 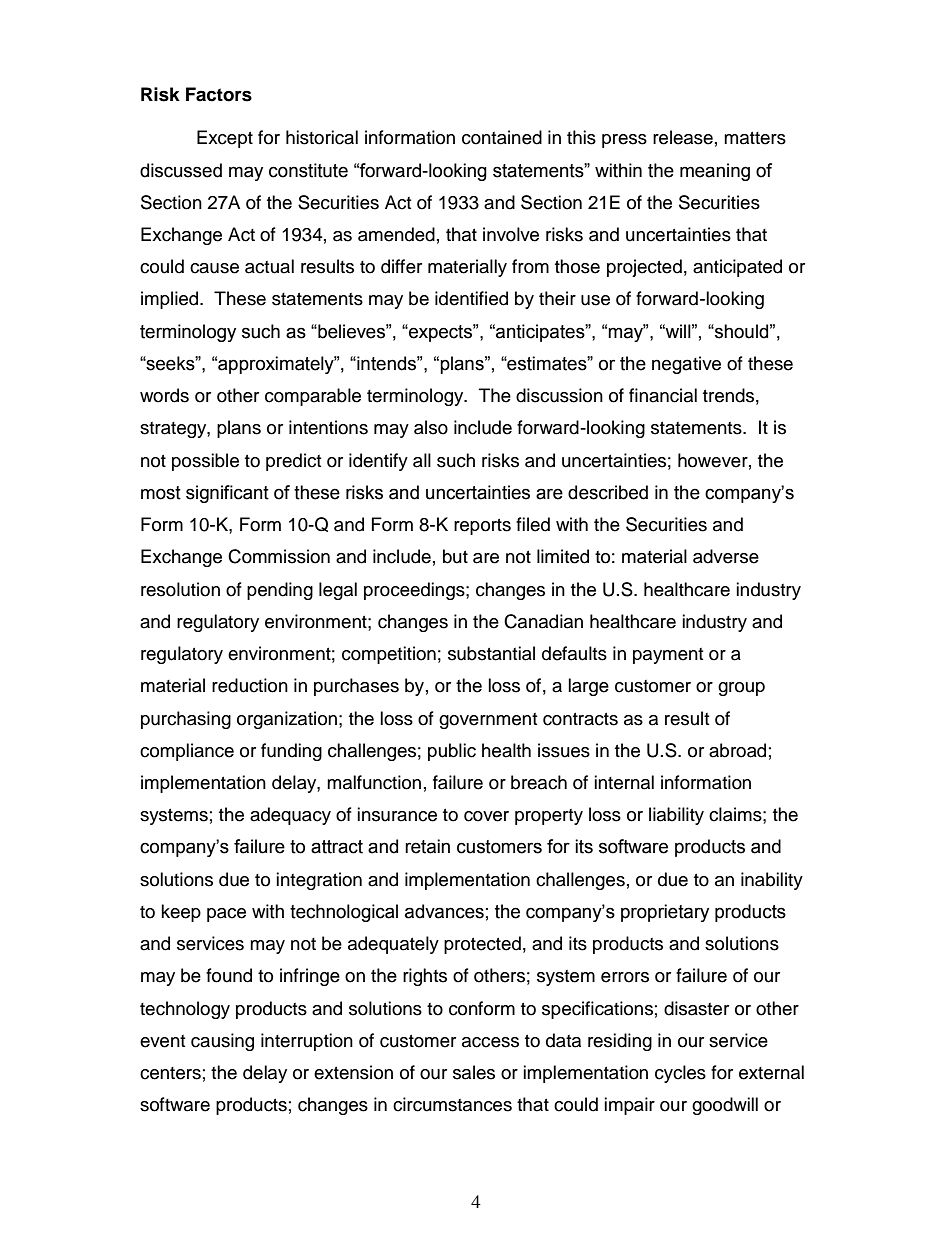 I want to click on Except, so click(x=225, y=139).
